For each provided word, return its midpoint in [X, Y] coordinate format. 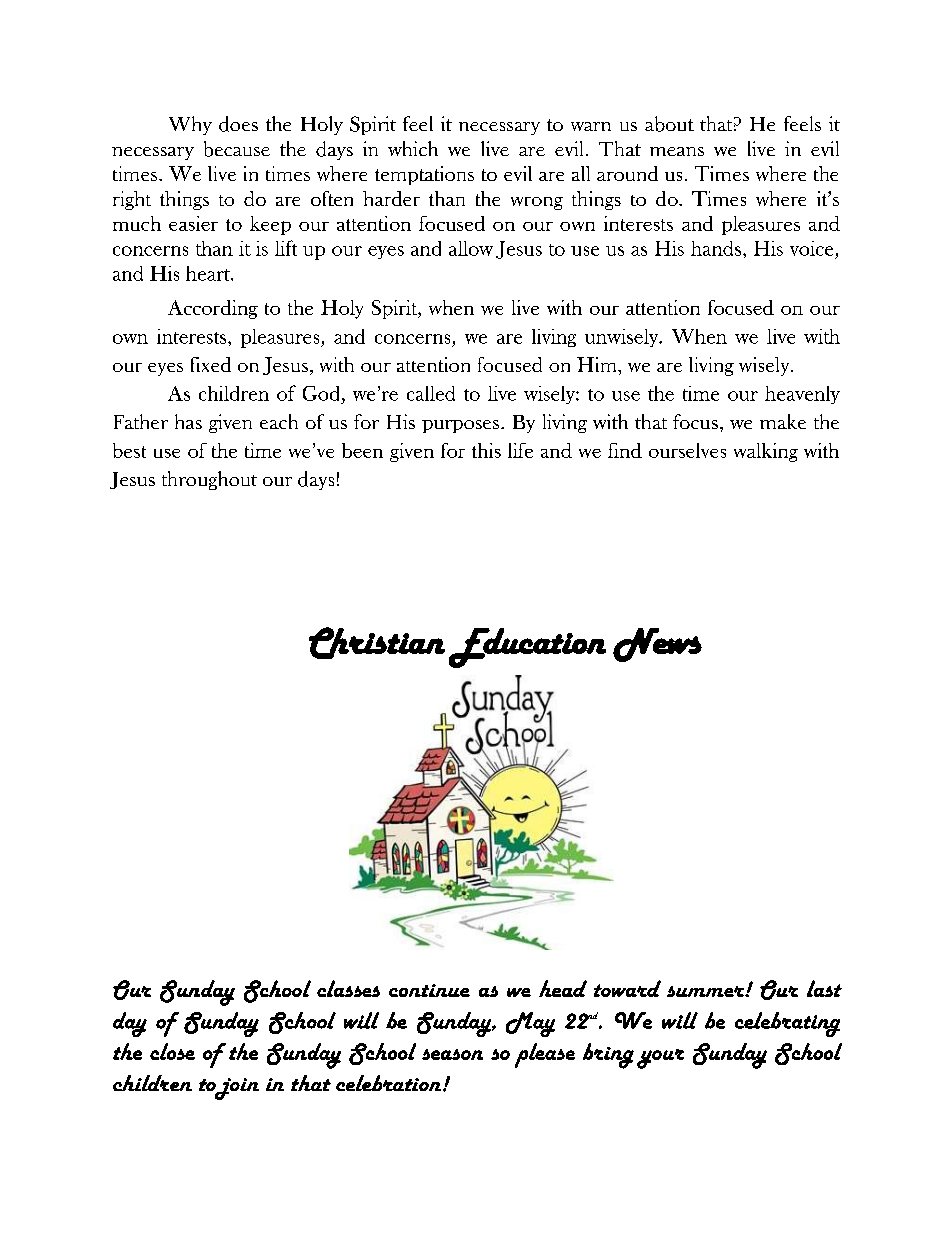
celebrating [787, 1024]
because [237, 149]
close [172, 1051]
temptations [424, 175]
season [452, 1054]
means [677, 151]
